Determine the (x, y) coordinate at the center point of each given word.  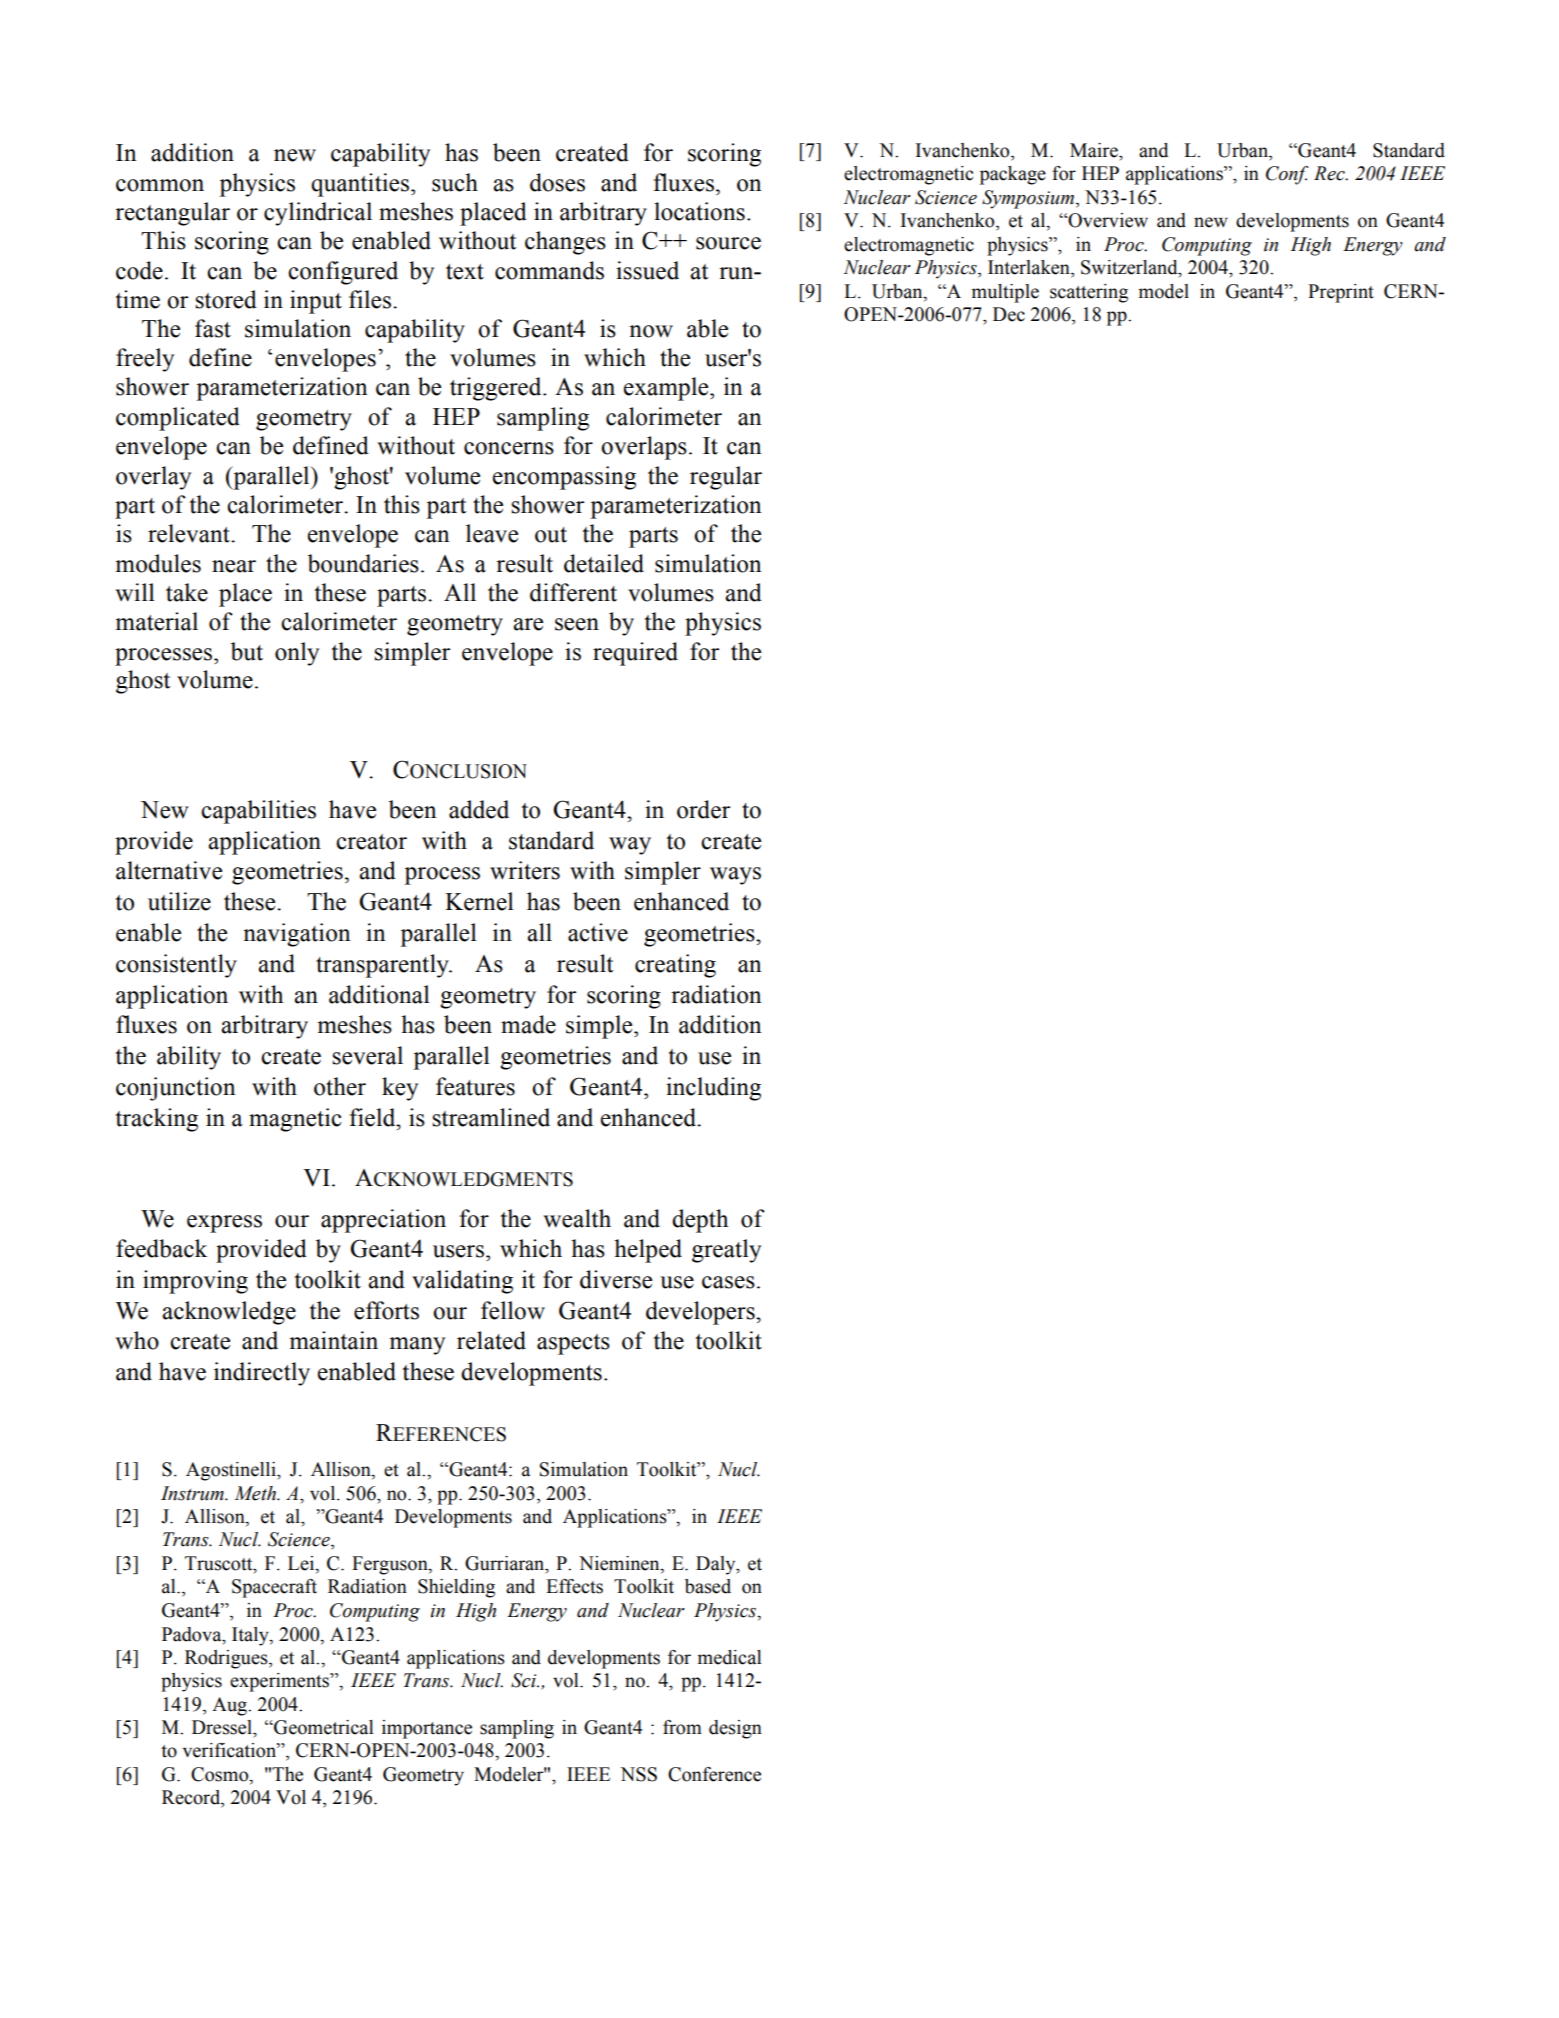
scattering (1089, 293)
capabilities (258, 812)
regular (726, 478)
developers (701, 1313)
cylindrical (318, 214)
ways (735, 876)
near (234, 566)
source (728, 243)
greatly (726, 1251)
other (340, 1086)
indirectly (262, 1374)
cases (728, 1282)
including (713, 1089)
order (704, 809)
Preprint (1341, 293)
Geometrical (323, 1727)
